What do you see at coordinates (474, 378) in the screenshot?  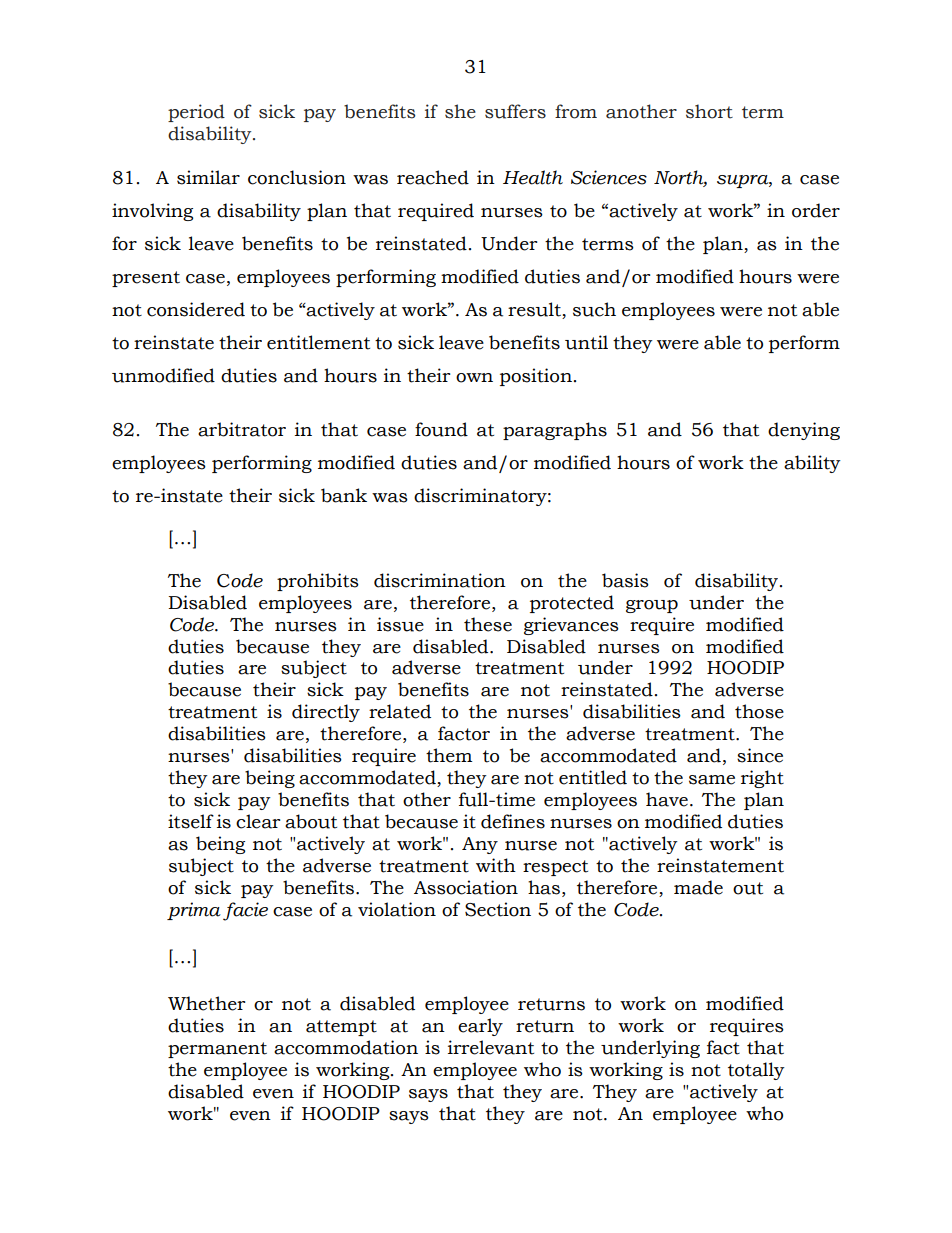 I see `own` at bounding box center [474, 378].
